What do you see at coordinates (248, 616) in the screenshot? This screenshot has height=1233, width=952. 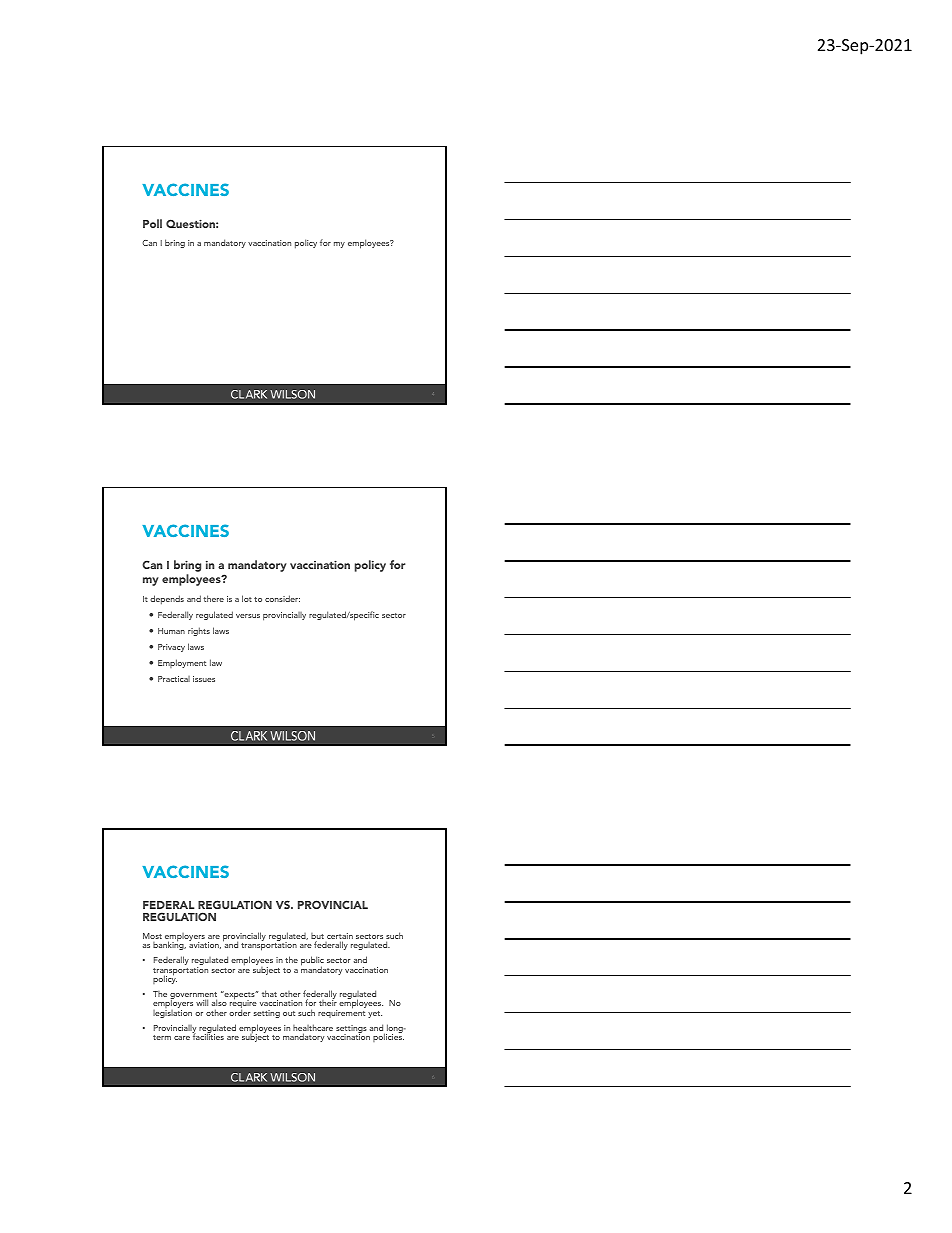 I see `versus` at bounding box center [248, 616].
